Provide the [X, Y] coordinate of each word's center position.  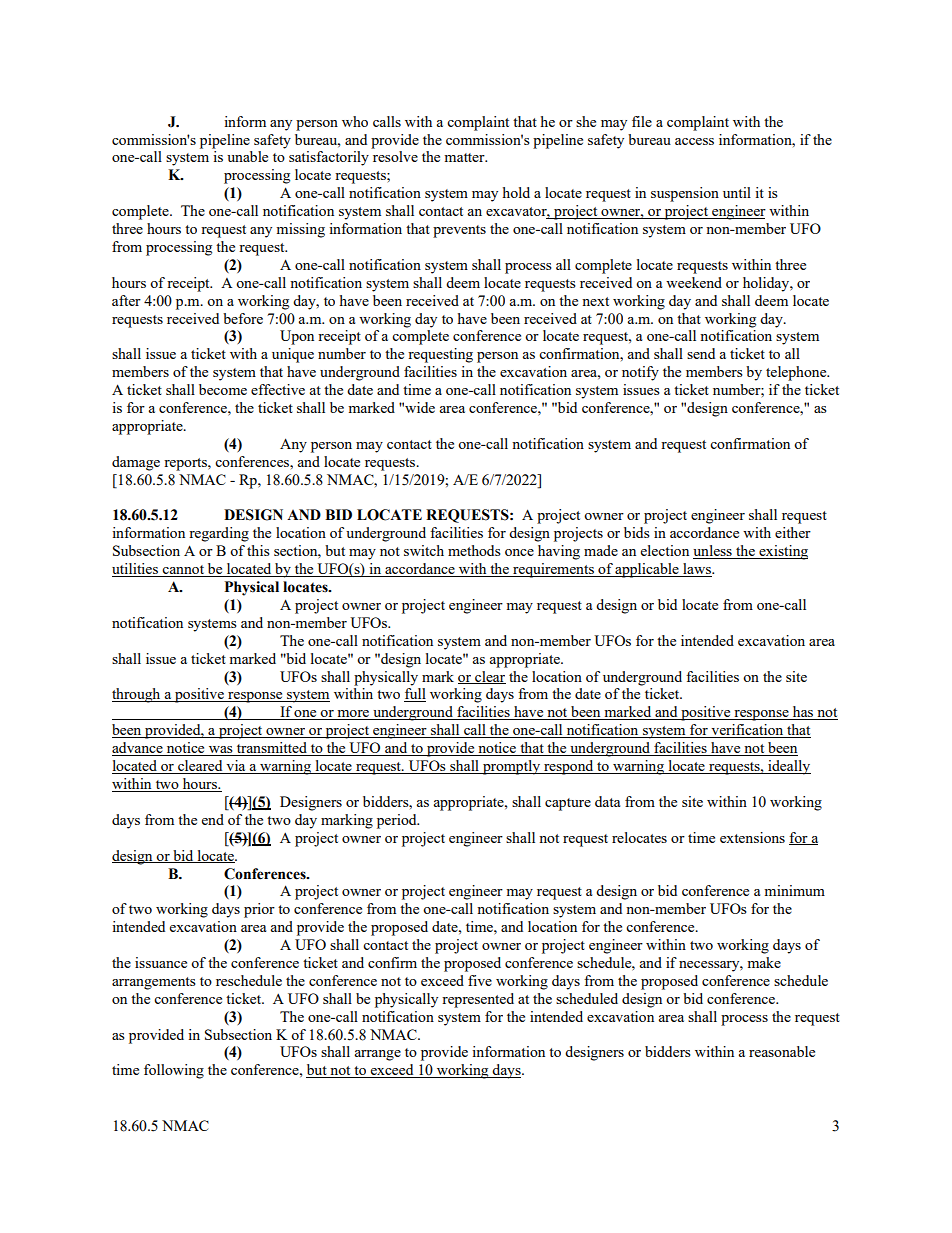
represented [478, 1000]
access [694, 141]
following [174, 1071]
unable [247, 156]
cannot [184, 571]
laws [697, 570]
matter [465, 157]
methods [474, 550]
